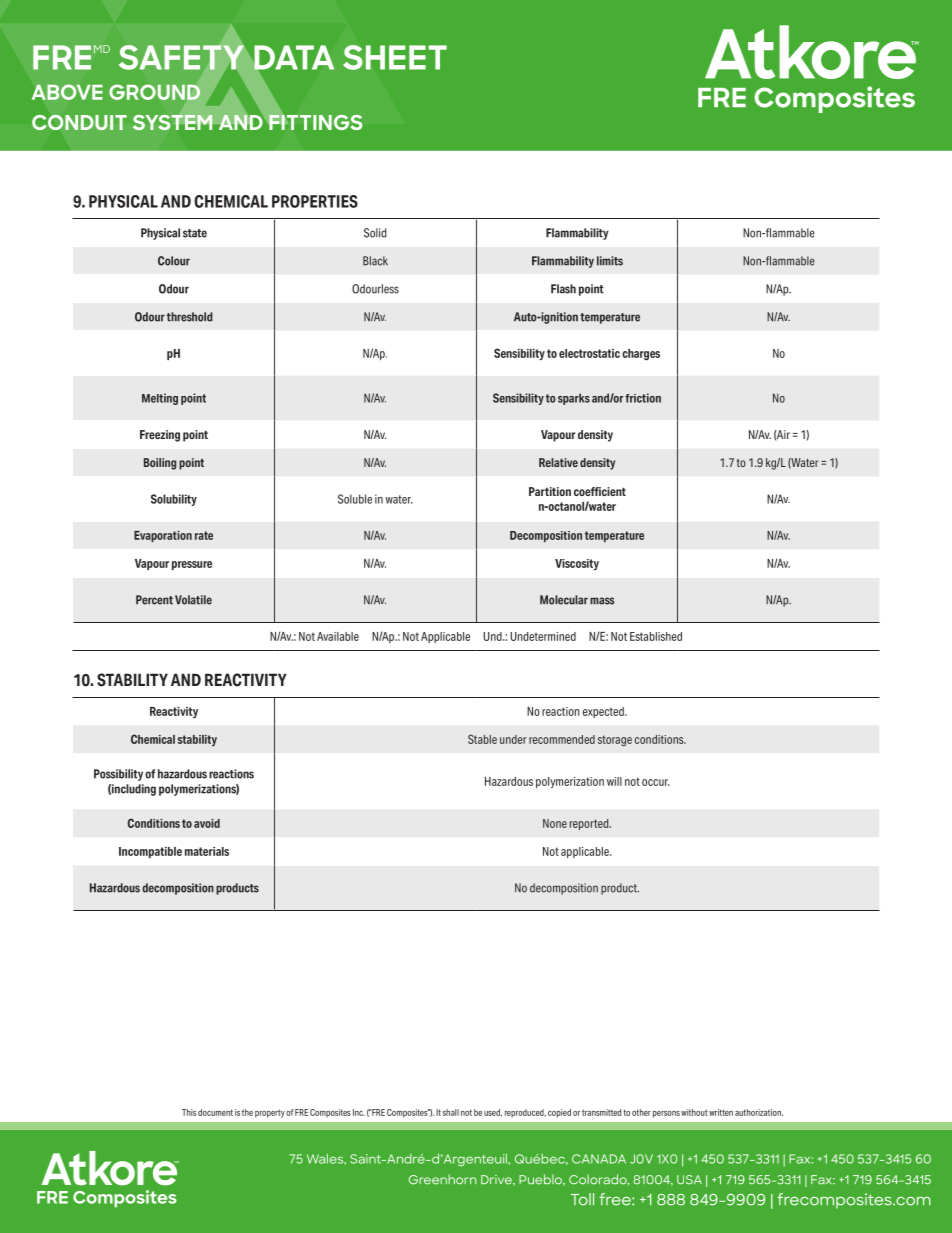 This screenshot has height=1233, width=952. Describe the element at coordinates (160, 464) in the screenshot. I see `Boiling` at that location.
